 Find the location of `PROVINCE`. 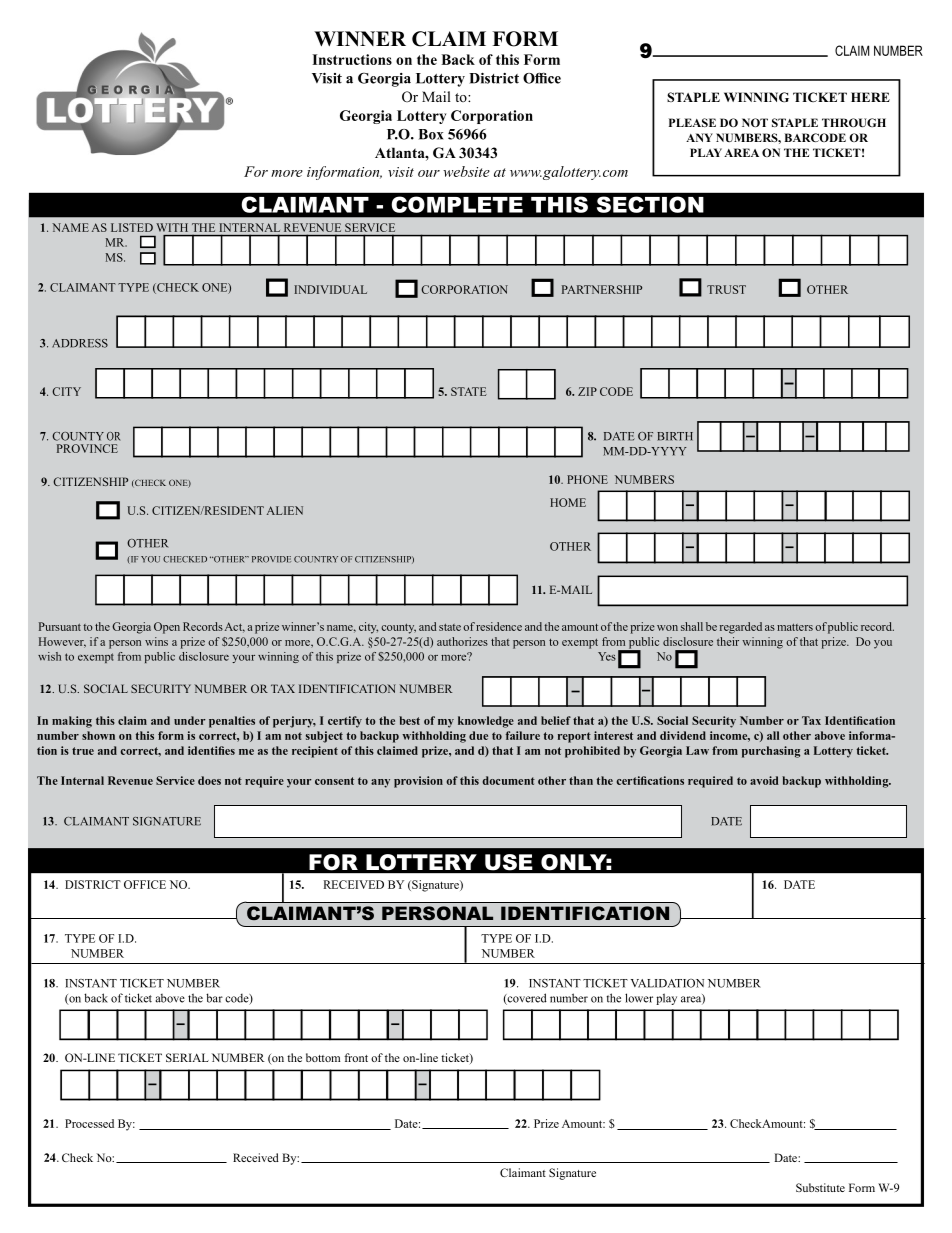

PROVINCE is located at coordinates (87, 448).
